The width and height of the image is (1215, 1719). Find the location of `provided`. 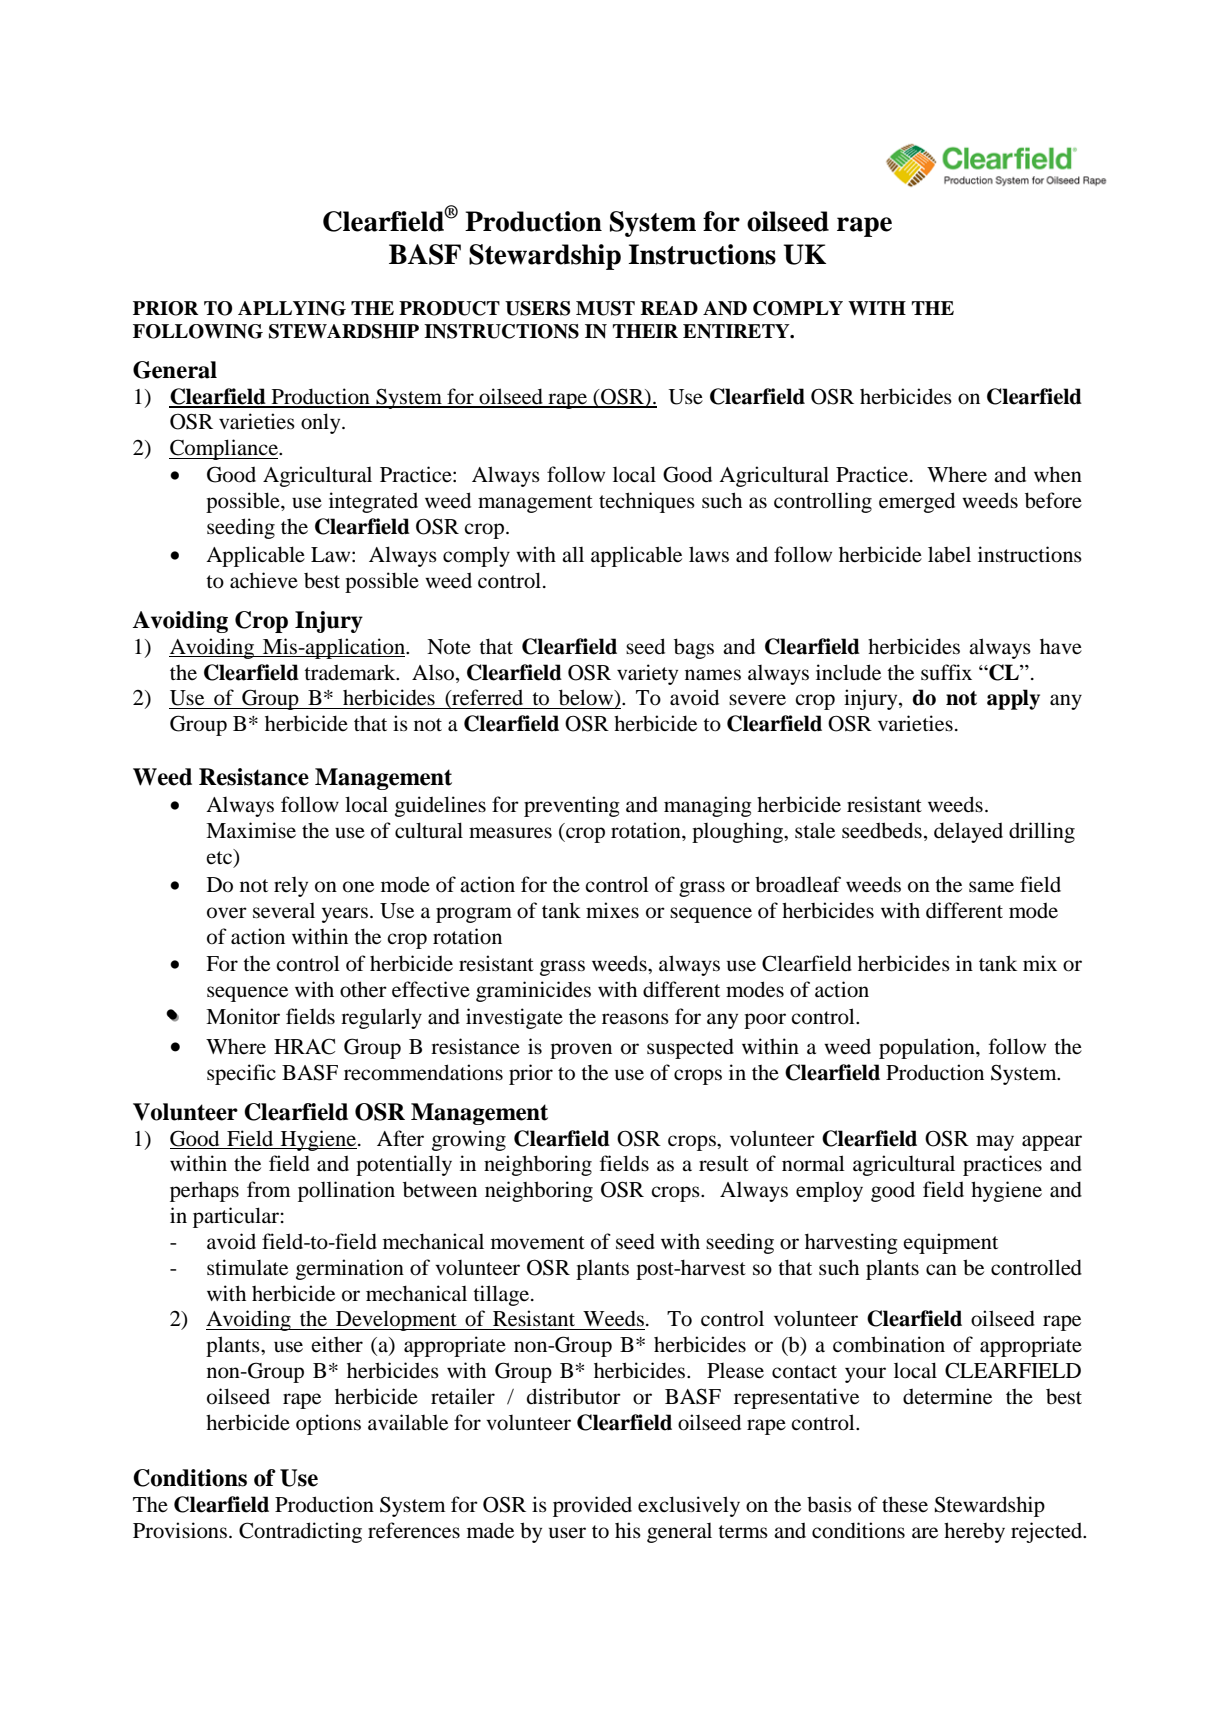

provided is located at coordinates (592, 1506).
